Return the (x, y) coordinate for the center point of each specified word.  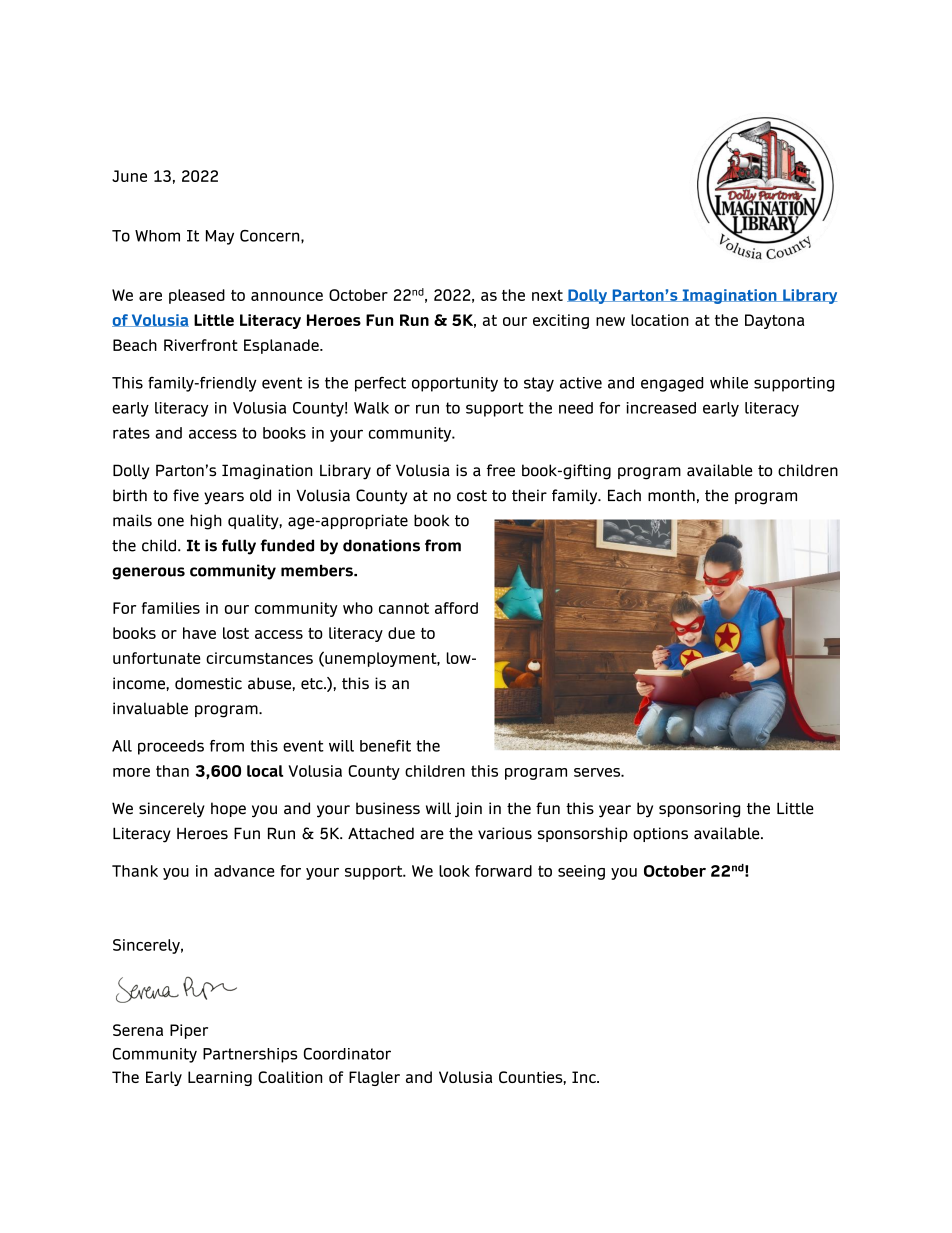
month (671, 495)
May (220, 237)
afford (456, 608)
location (660, 320)
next (547, 295)
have (199, 633)
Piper (189, 1031)
